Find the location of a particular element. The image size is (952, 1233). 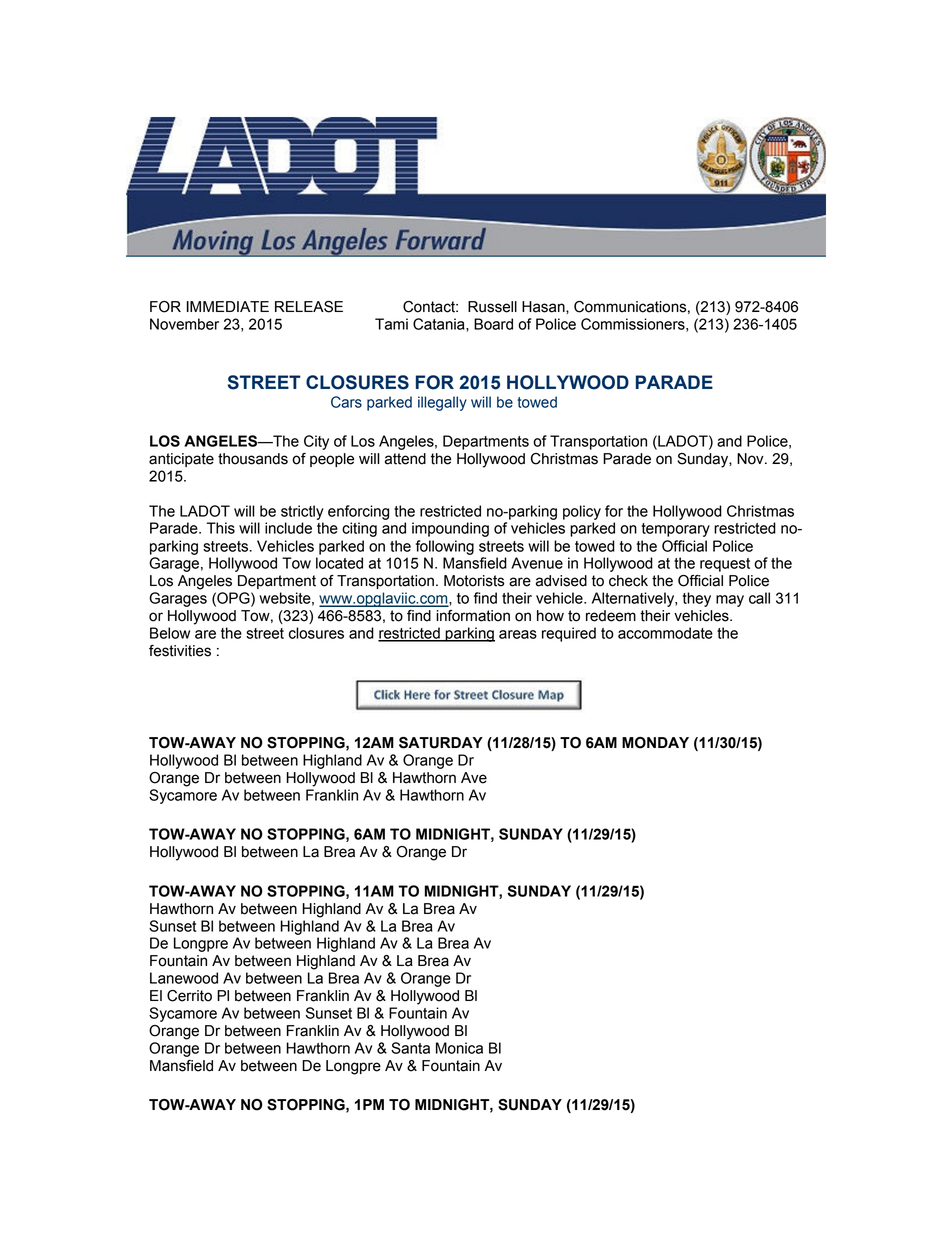

following is located at coordinates (445, 547).
